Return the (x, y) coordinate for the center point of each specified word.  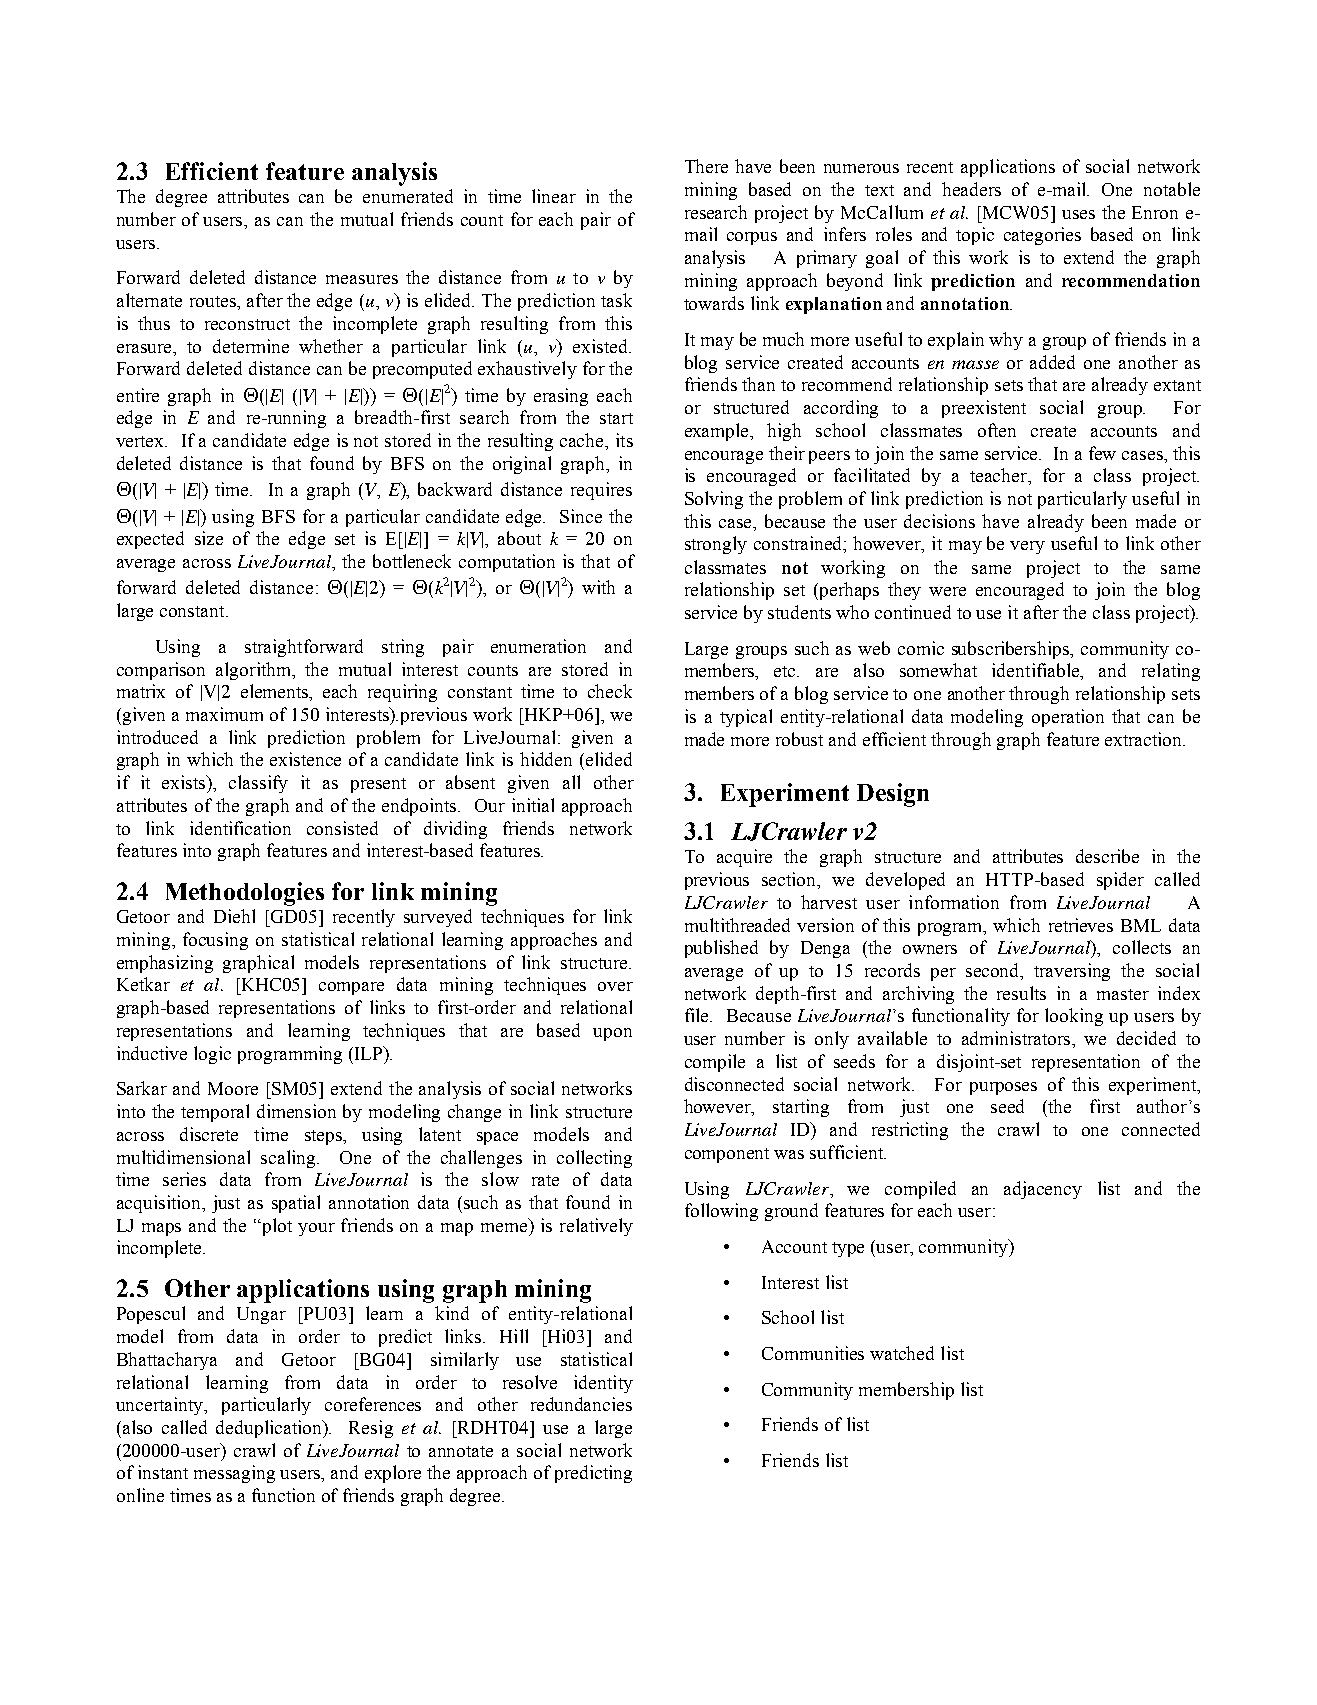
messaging (234, 1474)
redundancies (581, 1404)
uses (1078, 214)
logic (212, 1055)
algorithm (255, 671)
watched (902, 1353)
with (598, 587)
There (706, 166)
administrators (1018, 1039)
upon (612, 1034)
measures (362, 279)
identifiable (1037, 671)
